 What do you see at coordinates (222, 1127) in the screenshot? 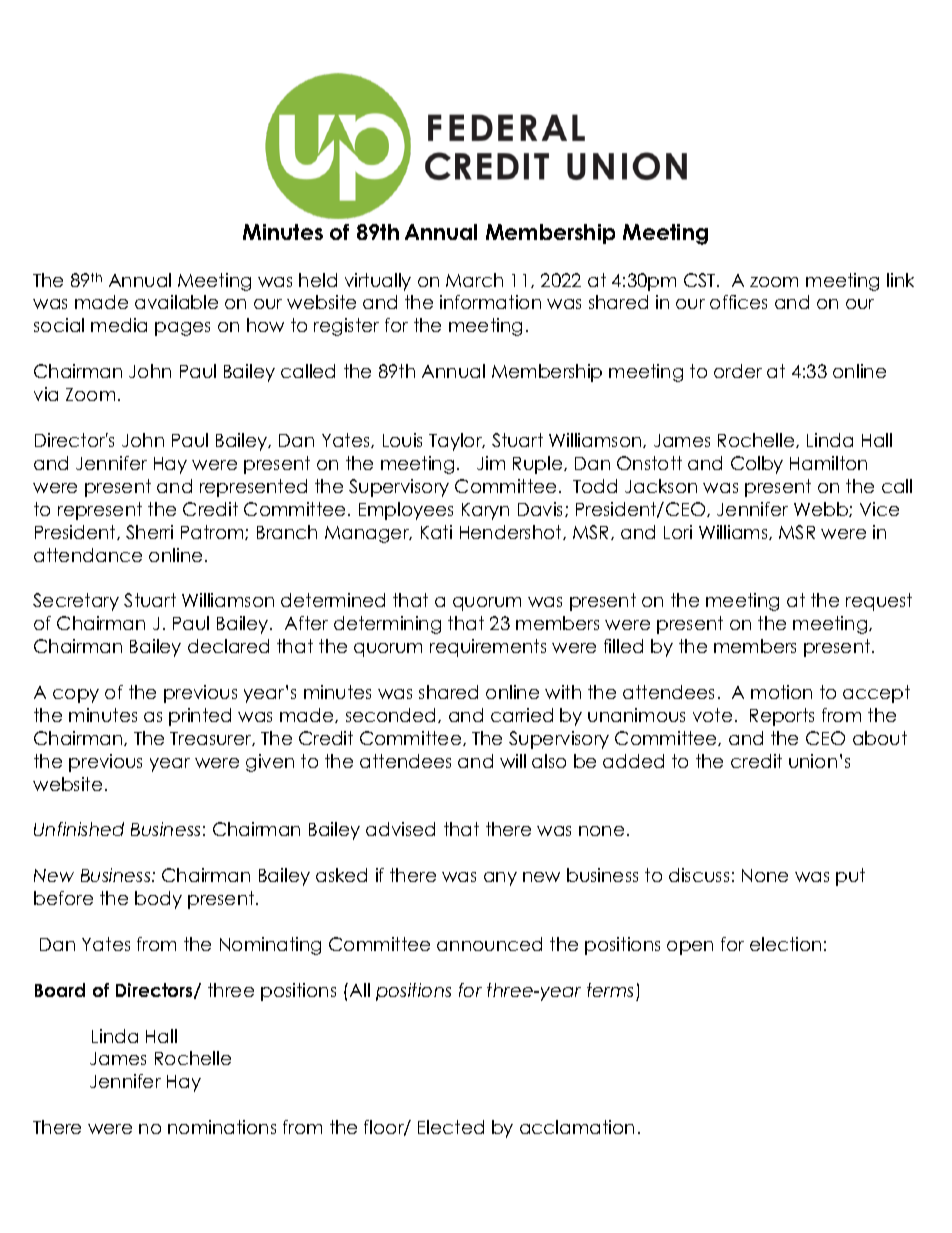
I see `nominations` at bounding box center [222, 1127].
